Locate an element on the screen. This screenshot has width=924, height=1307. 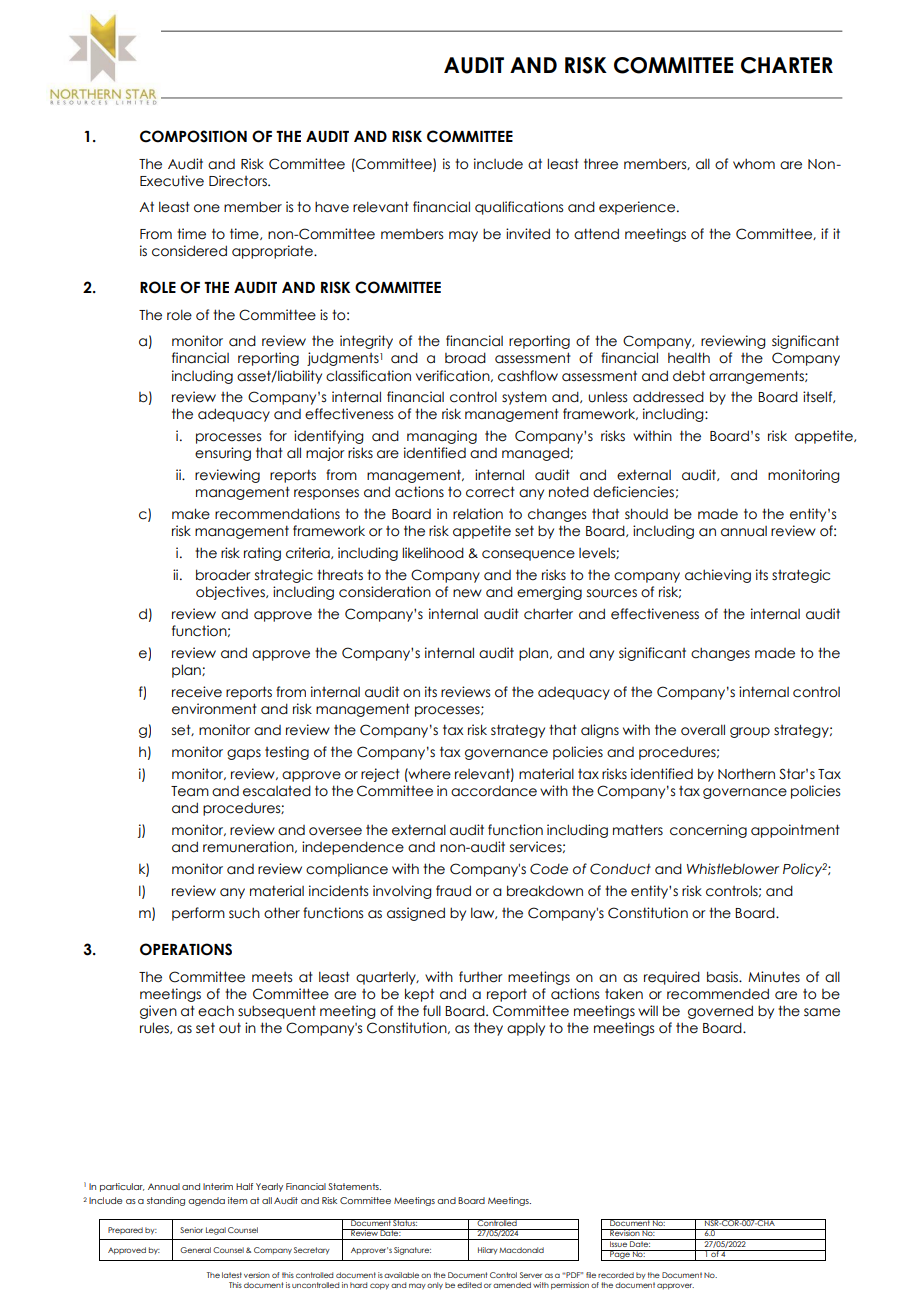
Revision is located at coordinates (625, 1232).
